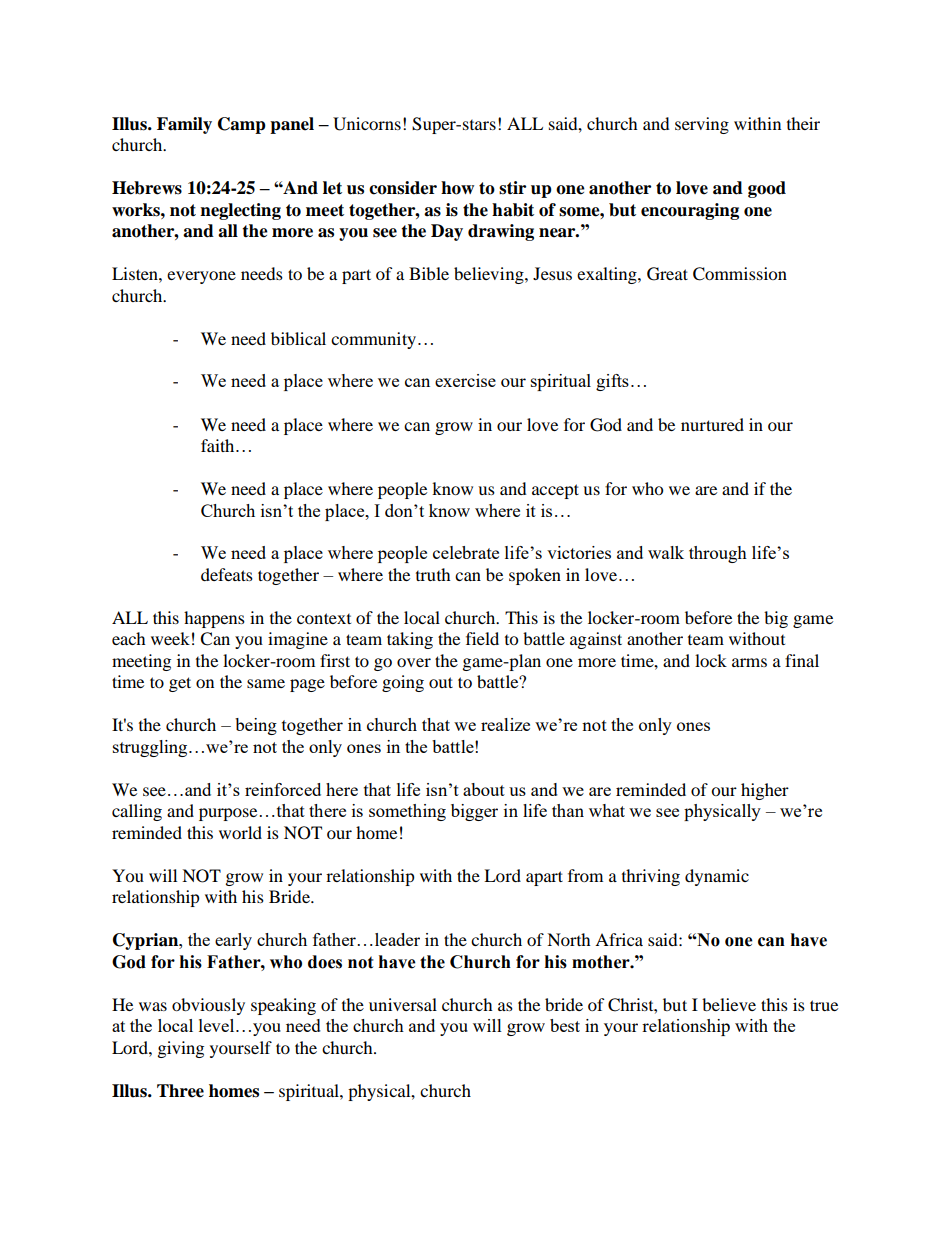 The height and width of the screenshot is (1233, 952). I want to click on serving, so click(702, 125).
